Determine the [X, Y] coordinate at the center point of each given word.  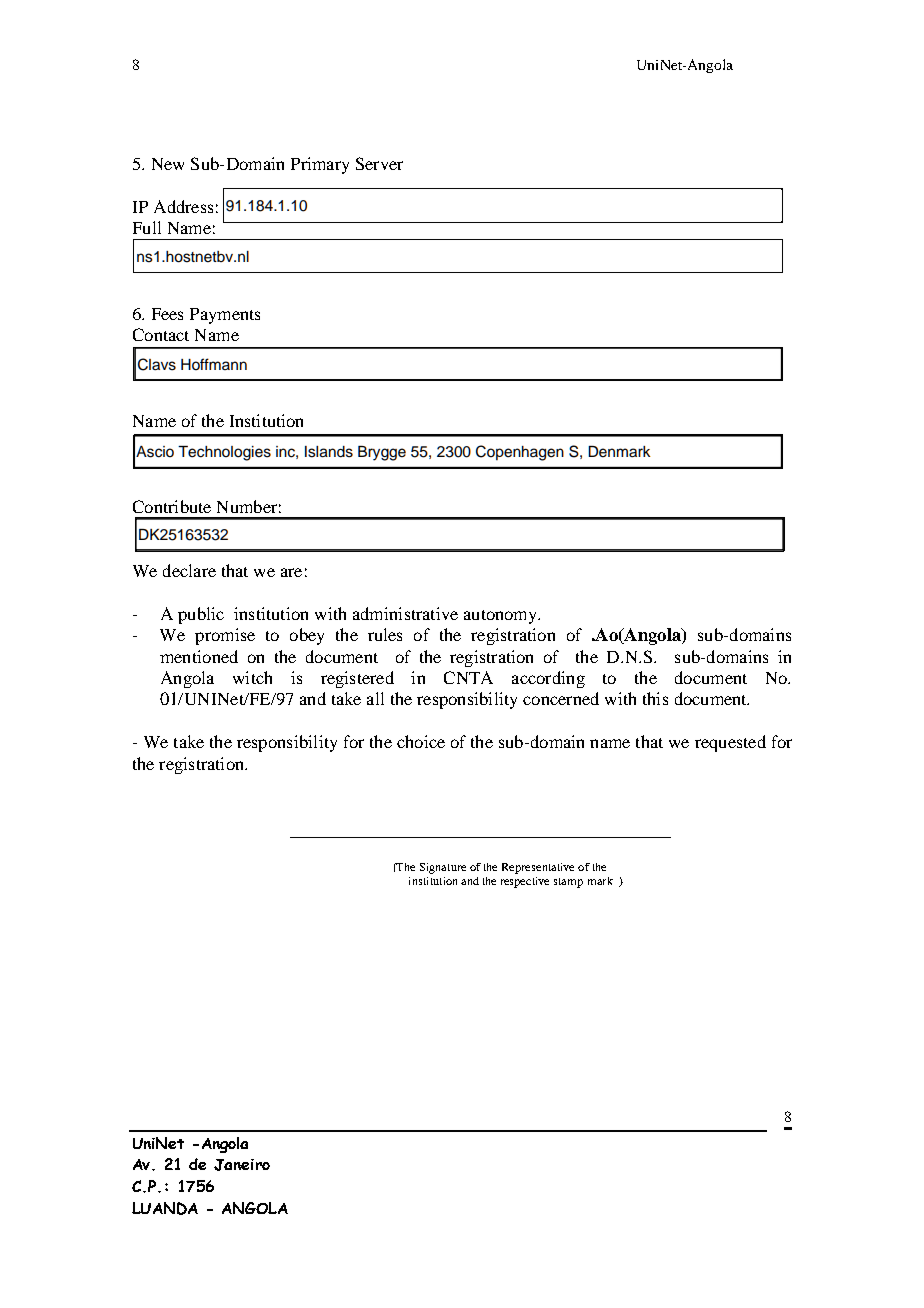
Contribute [172, 506]
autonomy [501, 617]
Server [379, 163]
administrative [405, 613]
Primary [320, 165]
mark [600, 881]
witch [252, 677]
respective [525, 882]
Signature [443, 868]
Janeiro [242, 1165]
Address [183, 206]
